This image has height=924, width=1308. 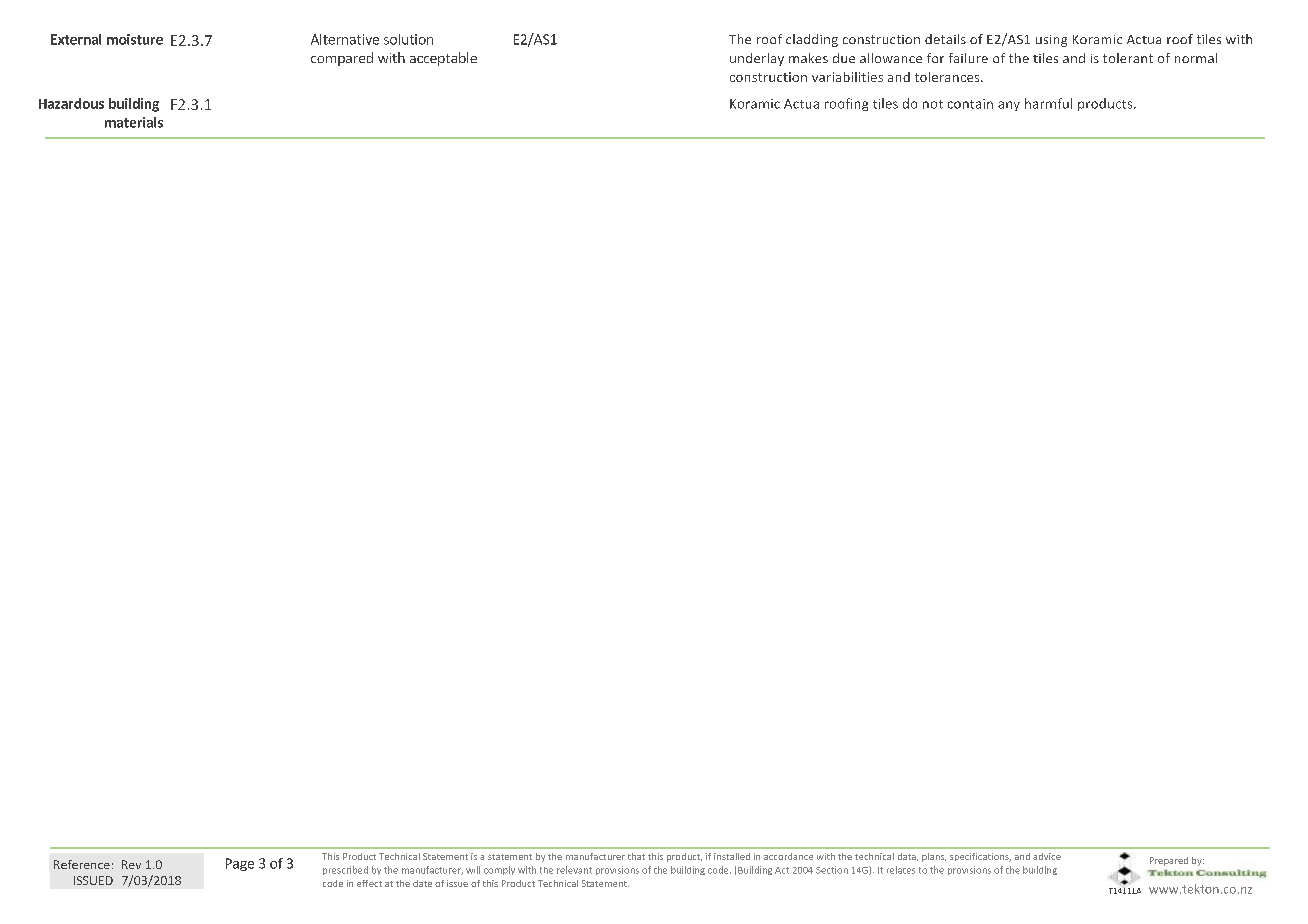 What do you see at coordinates (240, 864) in the image?
I see `Page` at bounding box center [240, 864].
